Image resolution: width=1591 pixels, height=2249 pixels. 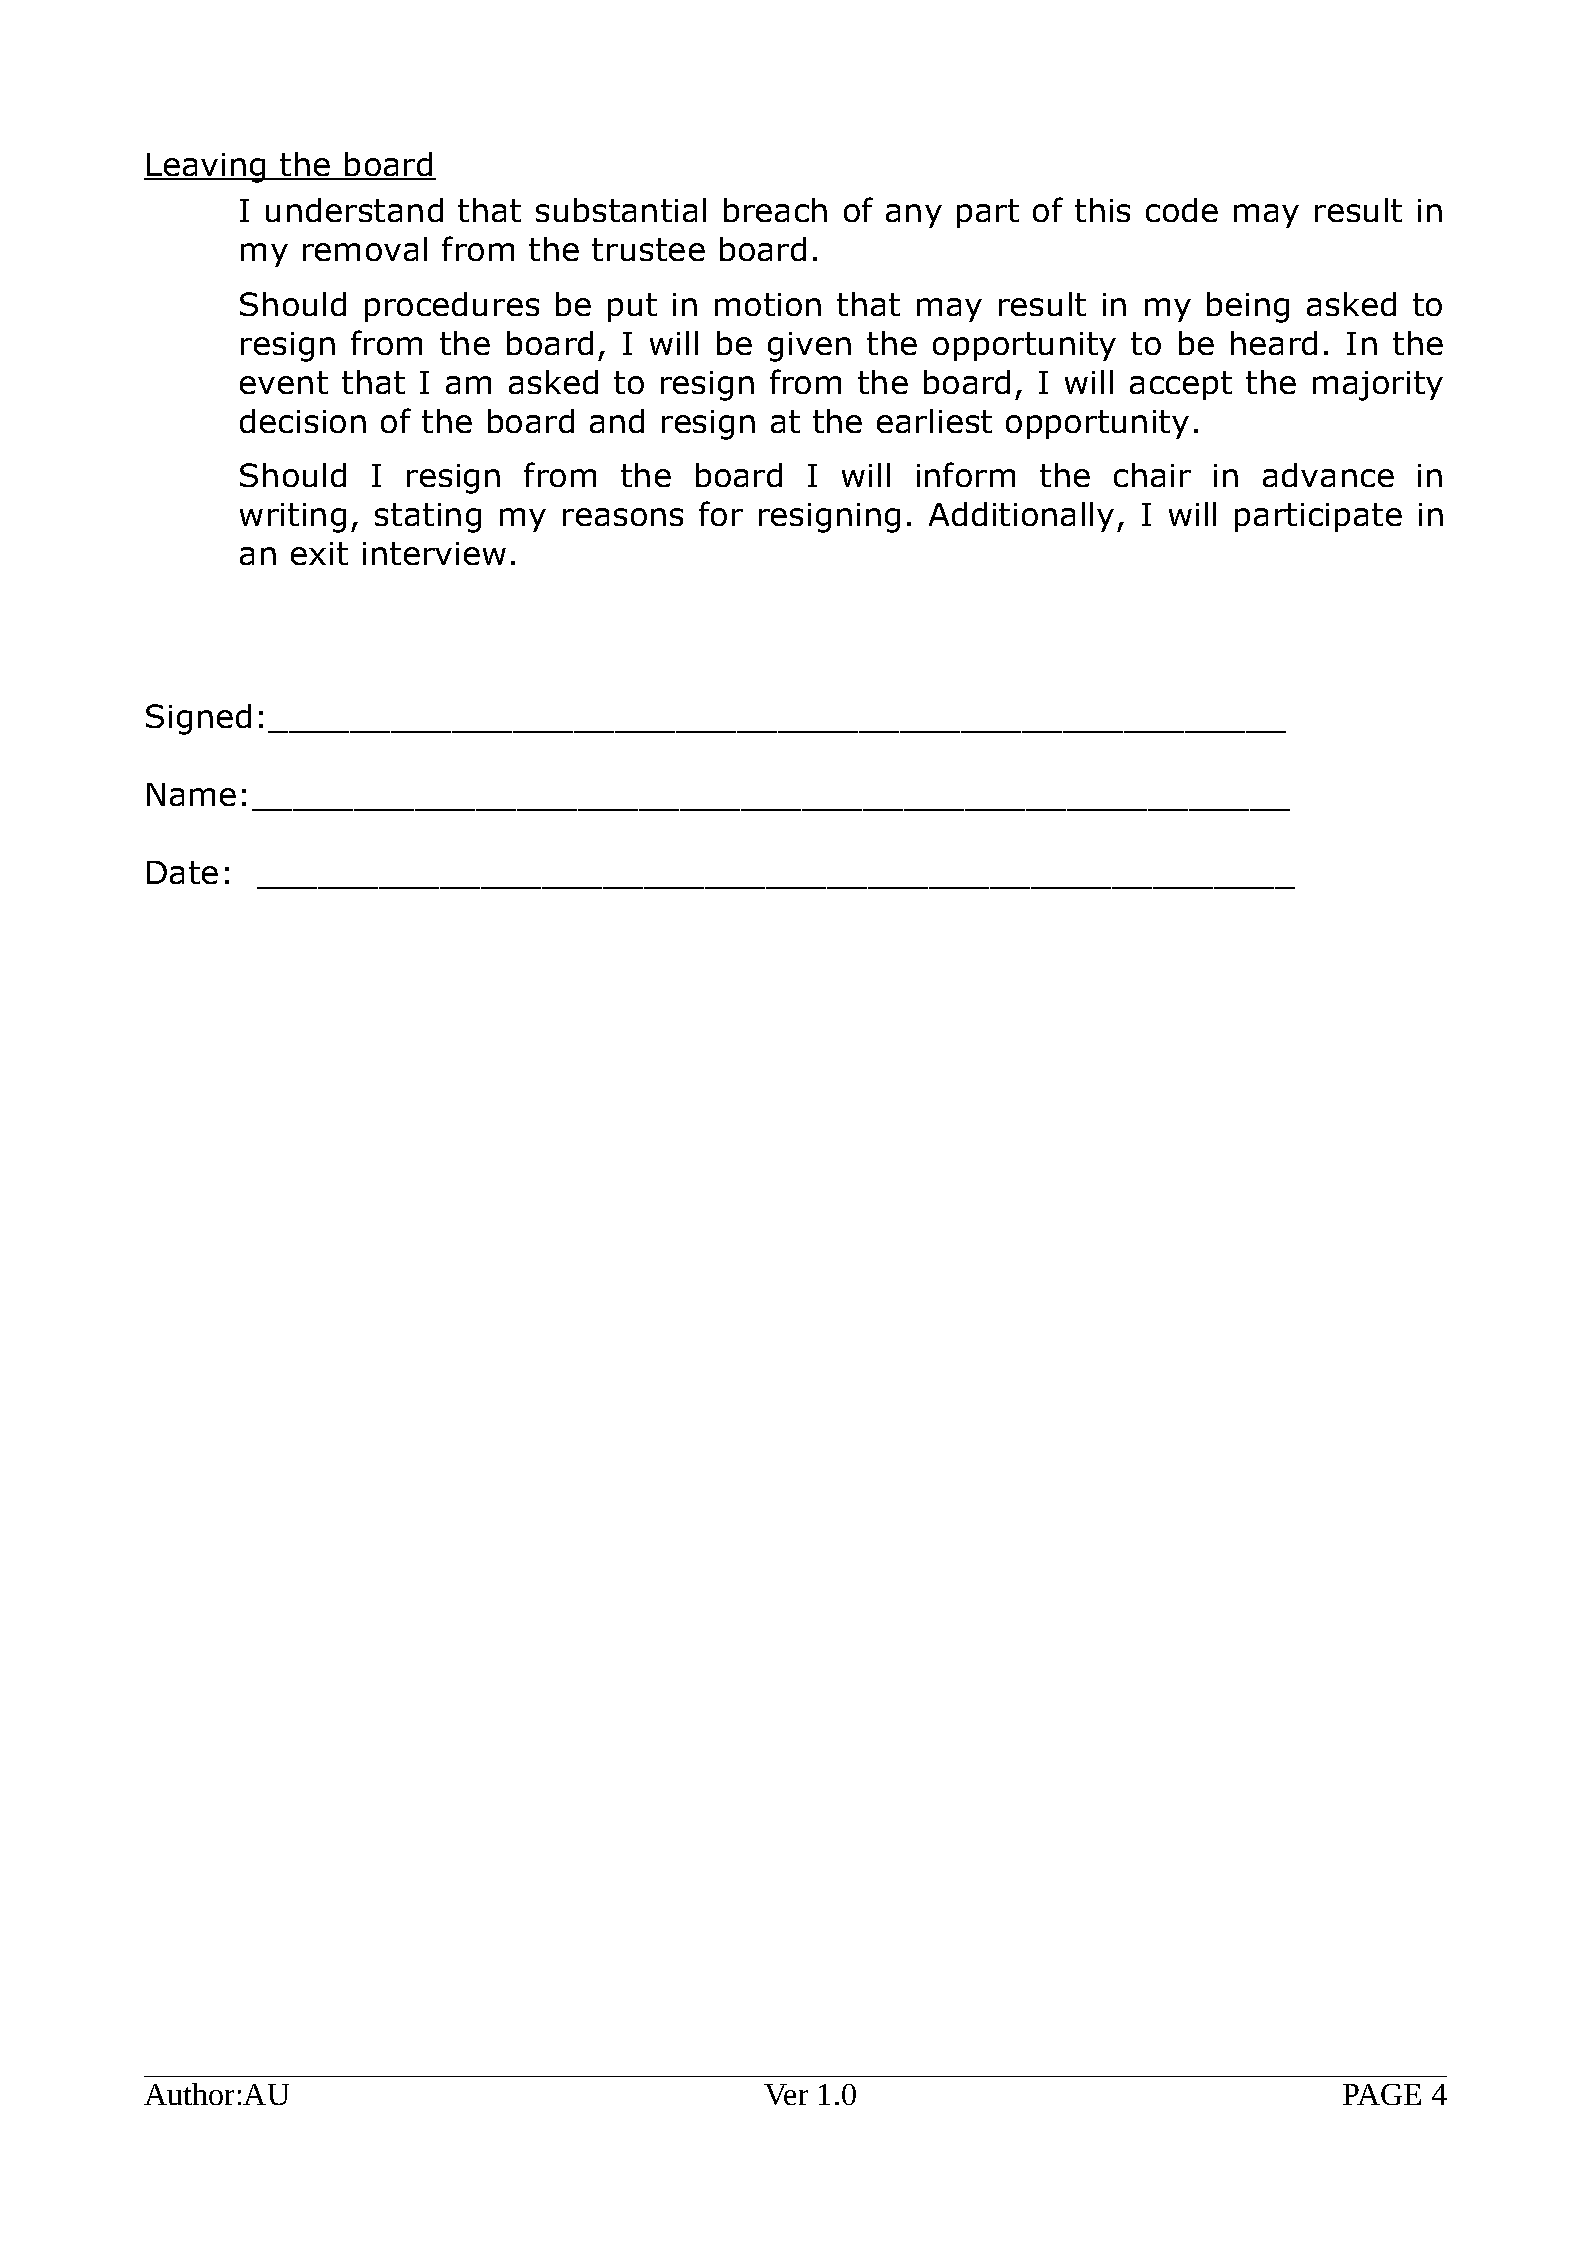 What do you see at coordinates (434, 553) in the screenshot?
I see `interview` at bounding box center [434, 553].
